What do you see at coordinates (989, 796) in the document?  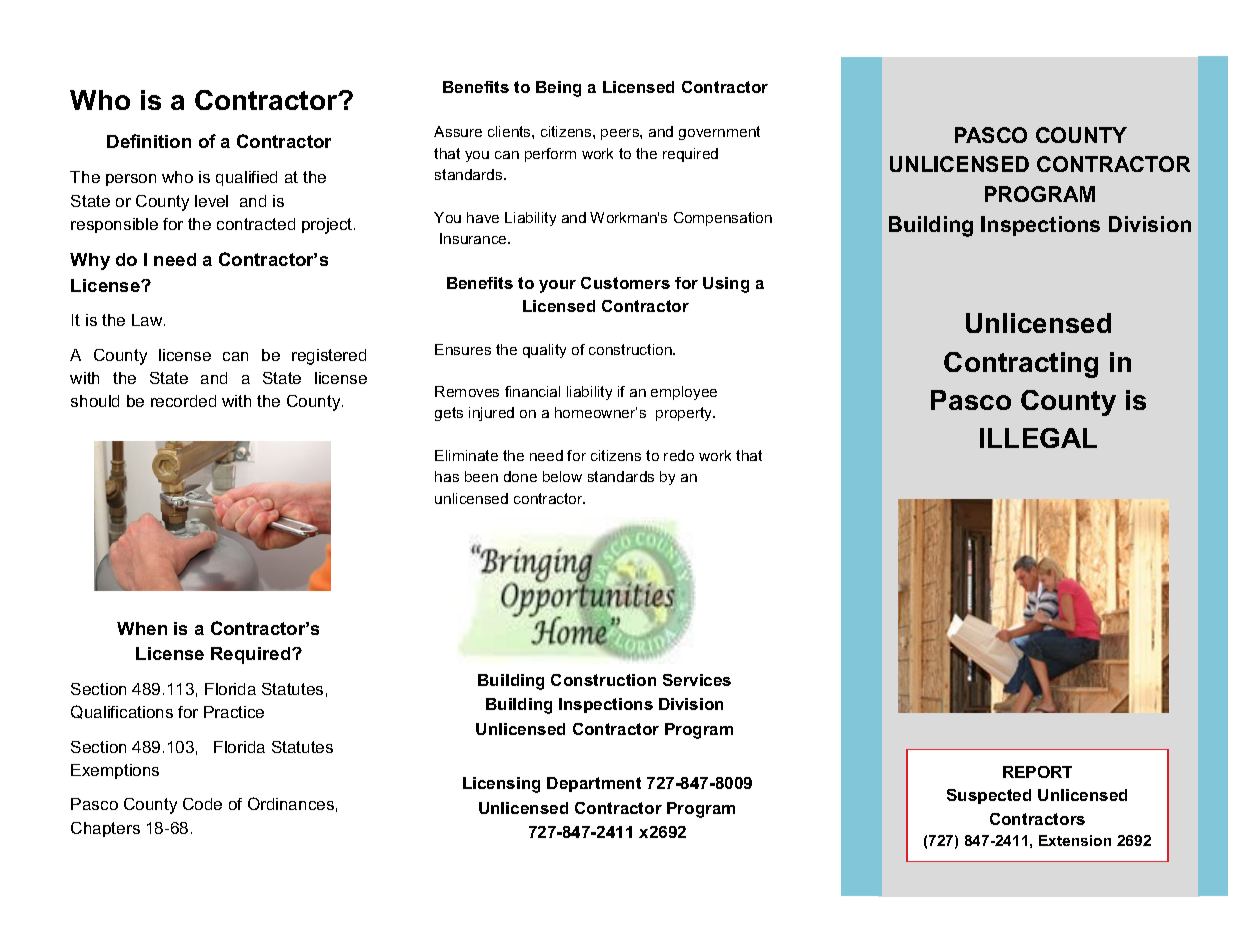 I see `Suspected` at bounding box center [989, 796].
